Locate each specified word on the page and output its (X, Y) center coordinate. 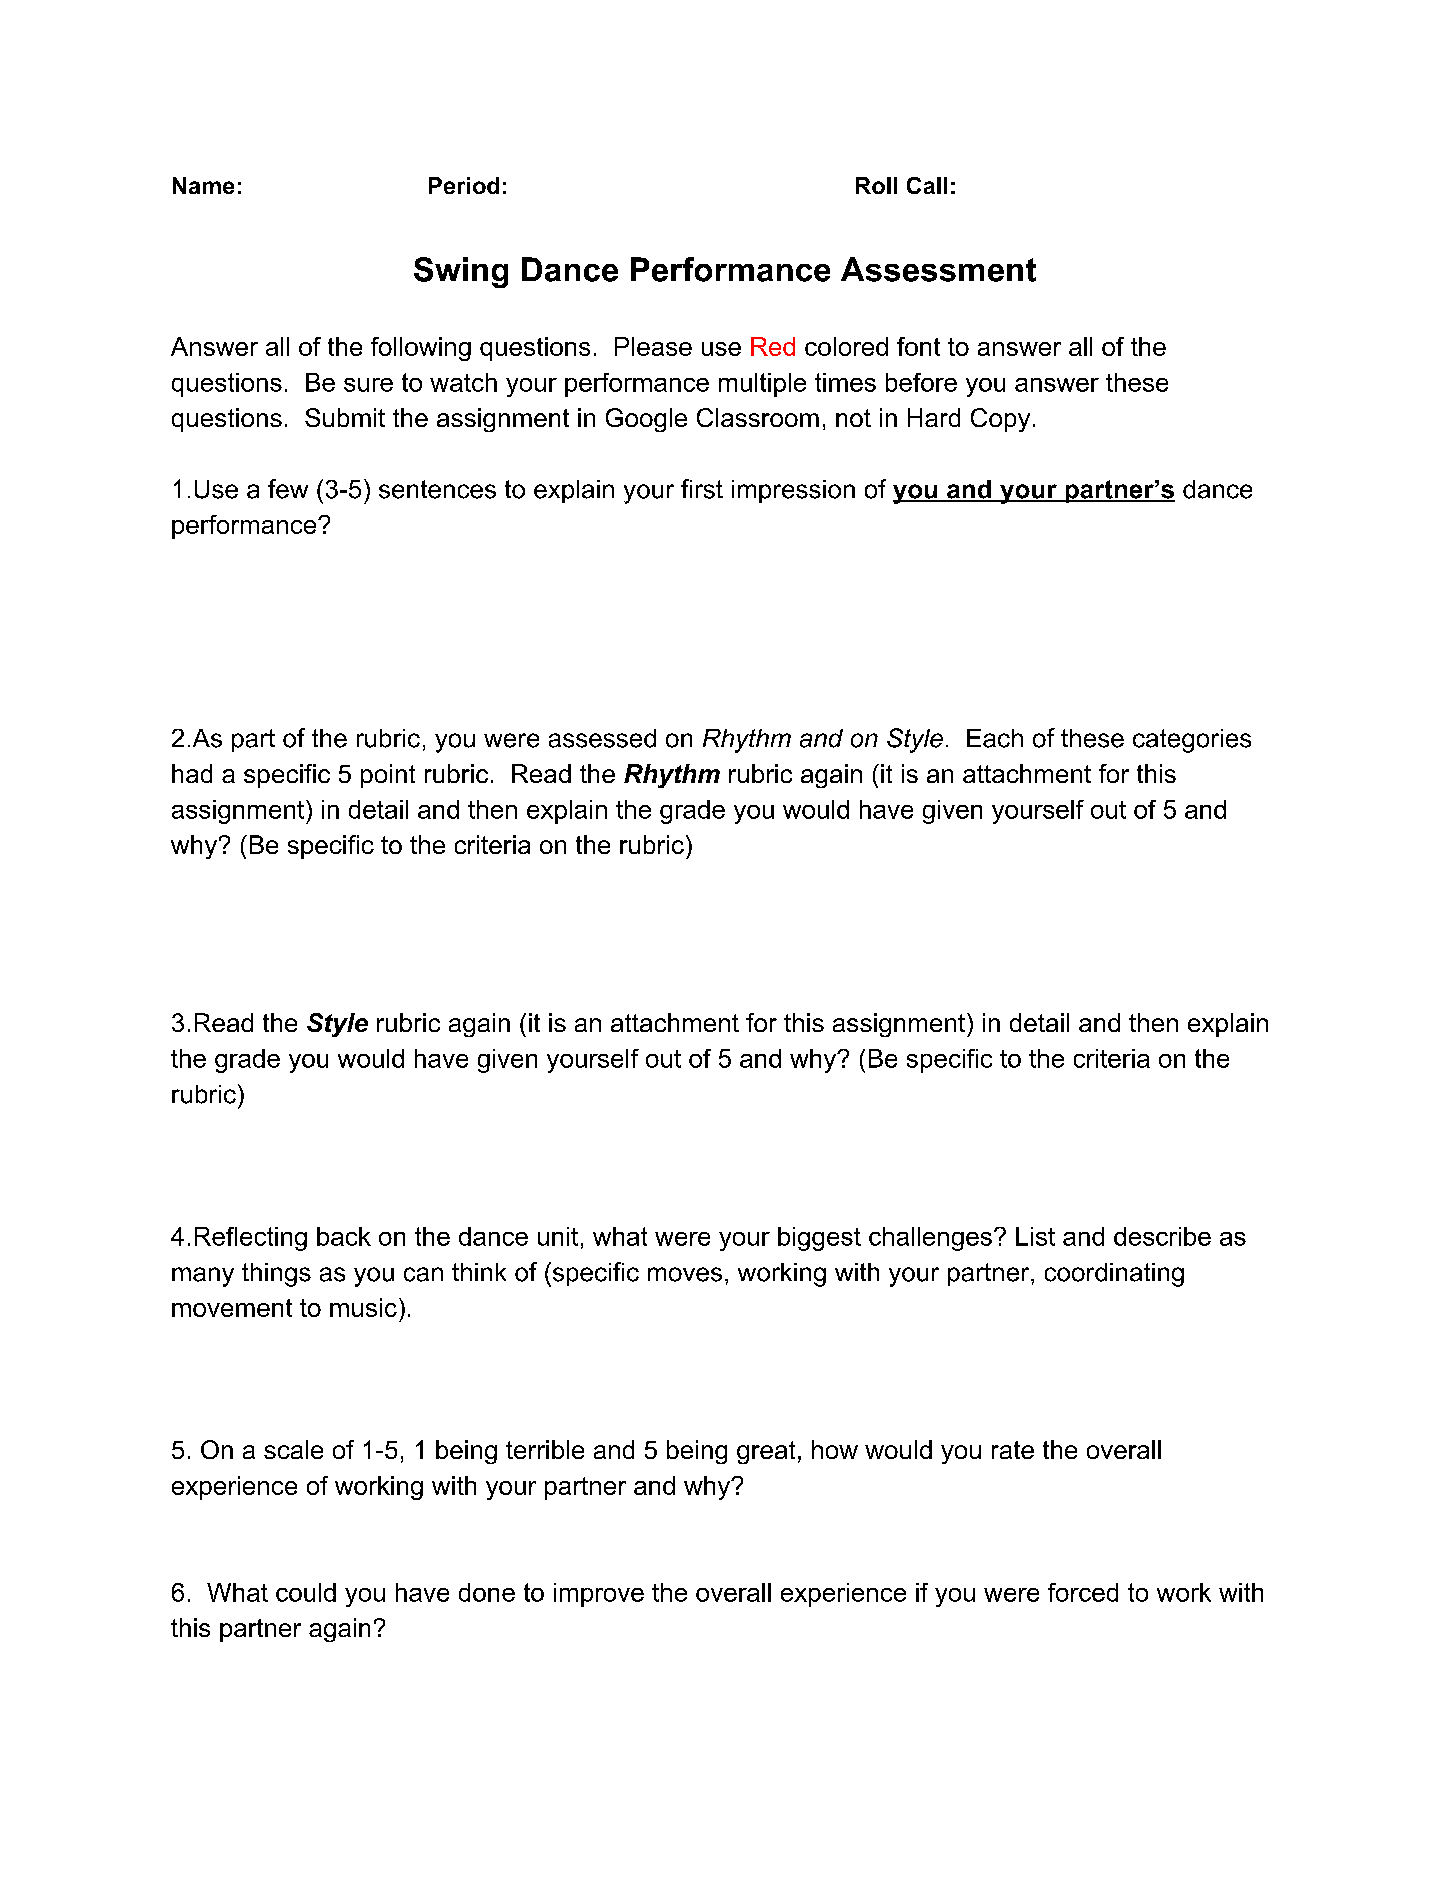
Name (203, 185)
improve (599, 1595)
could (306, 1592)
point (388, 776)
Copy (1000, 420)
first (702, 489)
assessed (602, 738)
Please (653, 346)
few (288, 489)
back (344, 1236)
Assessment (938, 269)
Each (995, 738)
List (1035, 1236)
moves (685, 1274)
